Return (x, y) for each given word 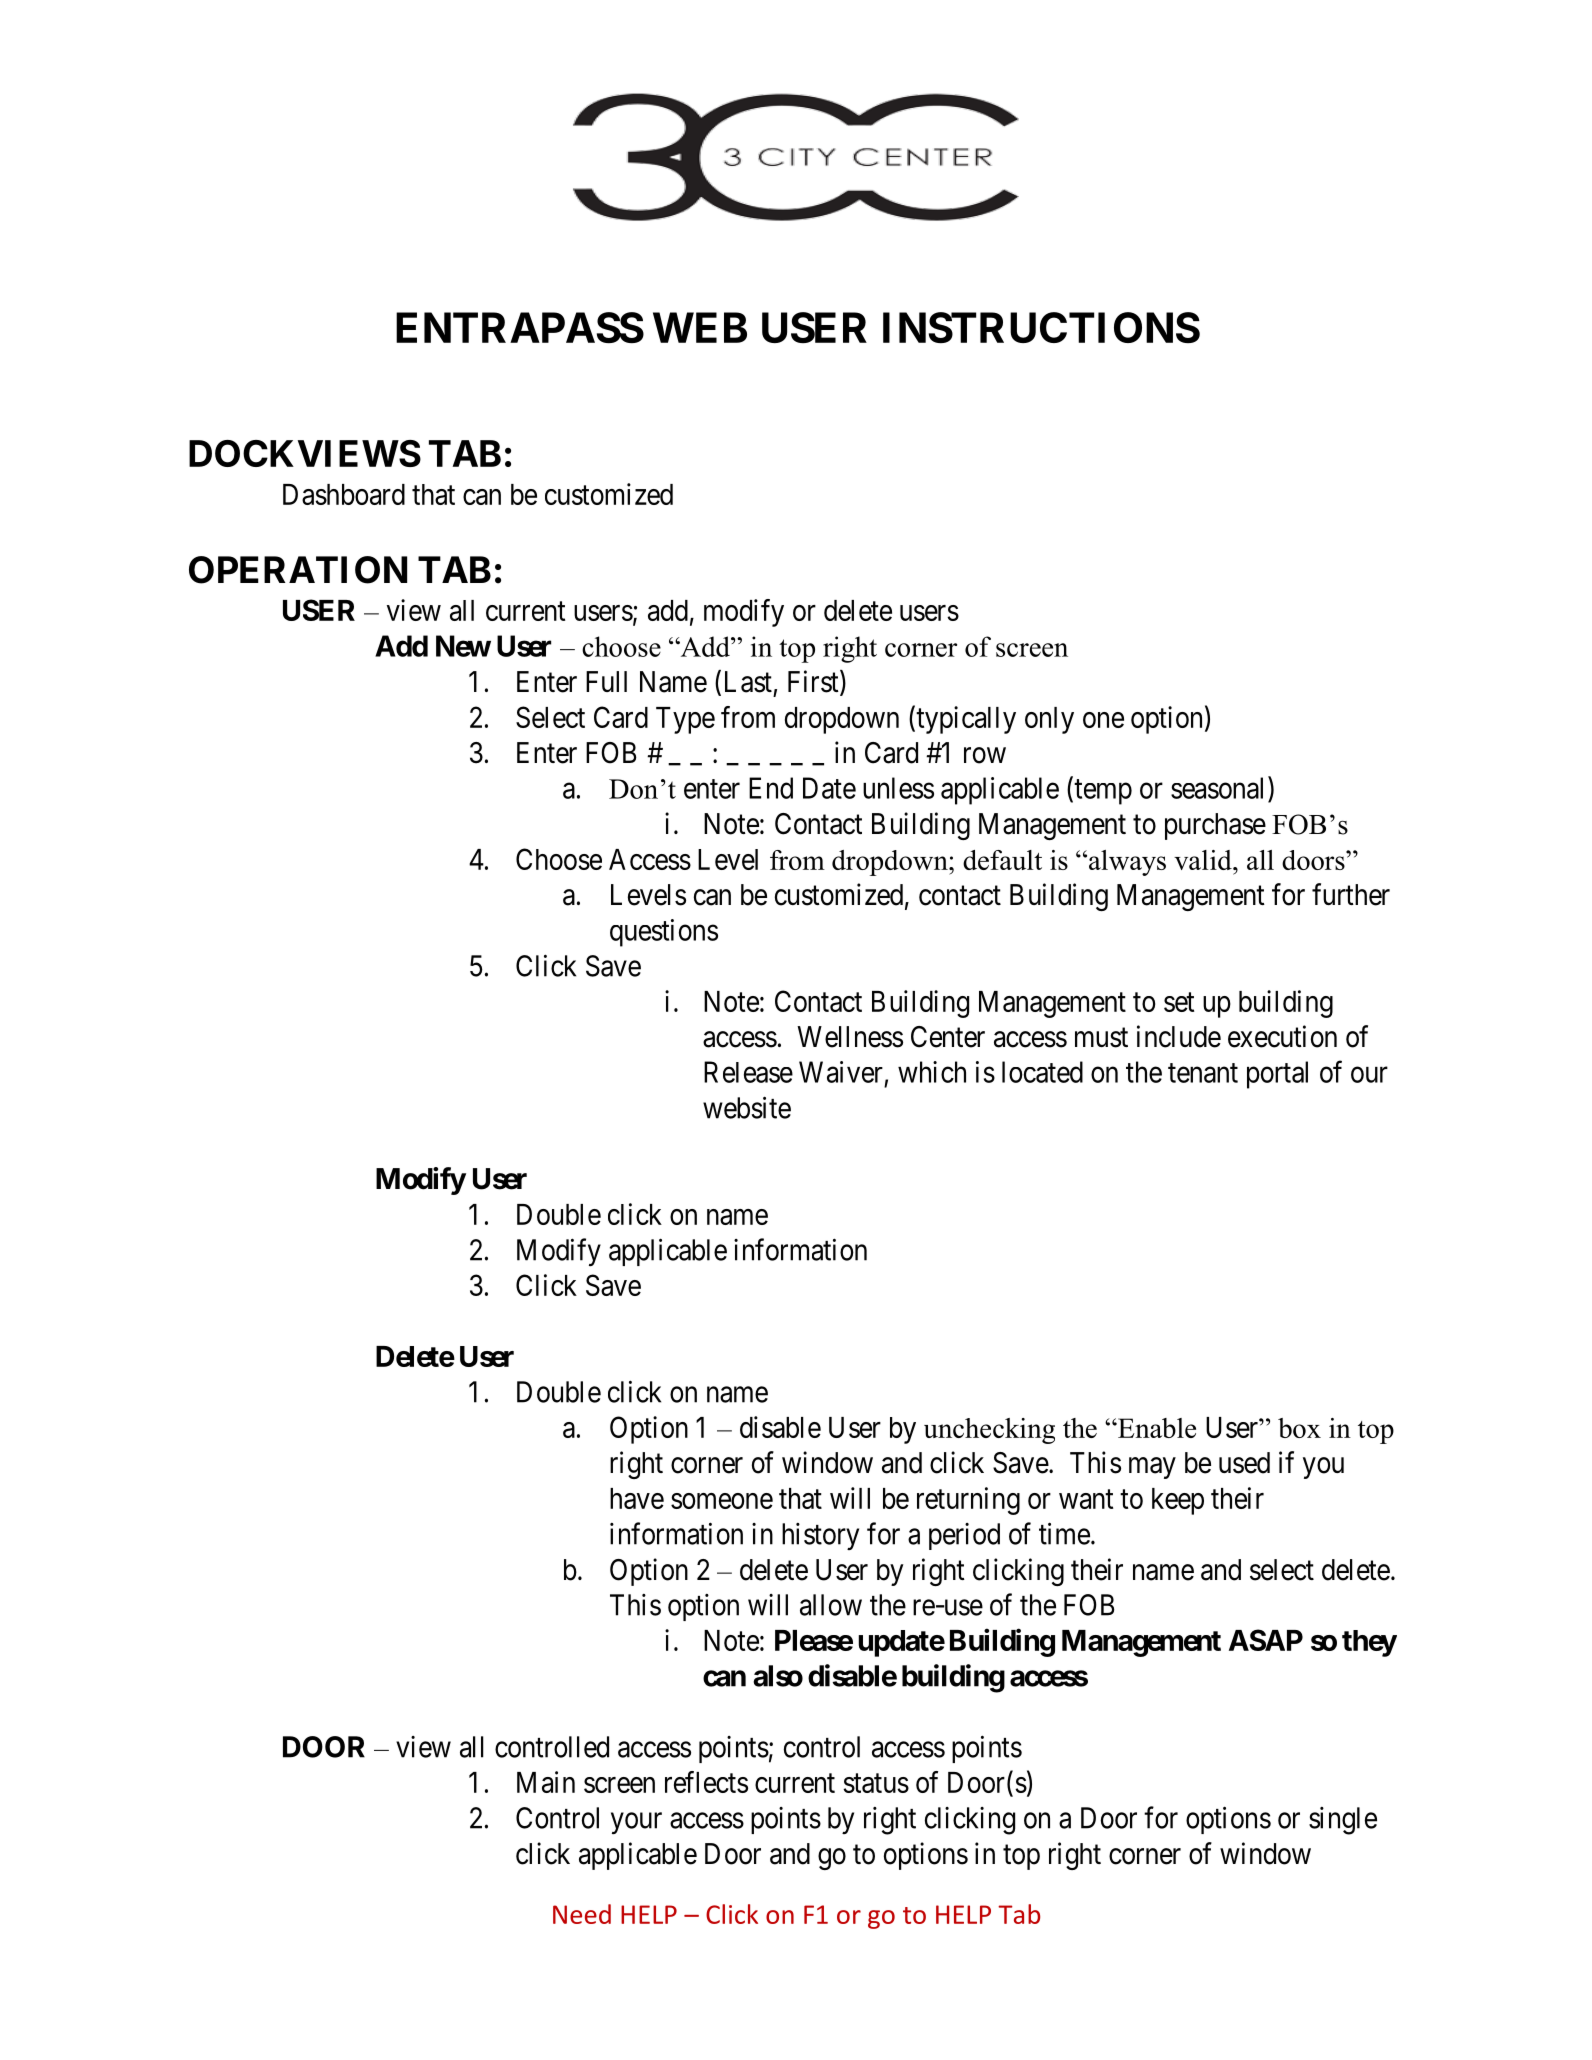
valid (1204, 860)
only (1049, 720)
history (820, 1536)
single (1343, 1821)
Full (606, 681)
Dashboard (344, 494)
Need (582, 1914)
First (814, 682)
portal (1277, 1075)
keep (1178, 1501)
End (771, 788)
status (876, 1783)
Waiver (841, 1072)
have (637, 1498)
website (747, 1107)
